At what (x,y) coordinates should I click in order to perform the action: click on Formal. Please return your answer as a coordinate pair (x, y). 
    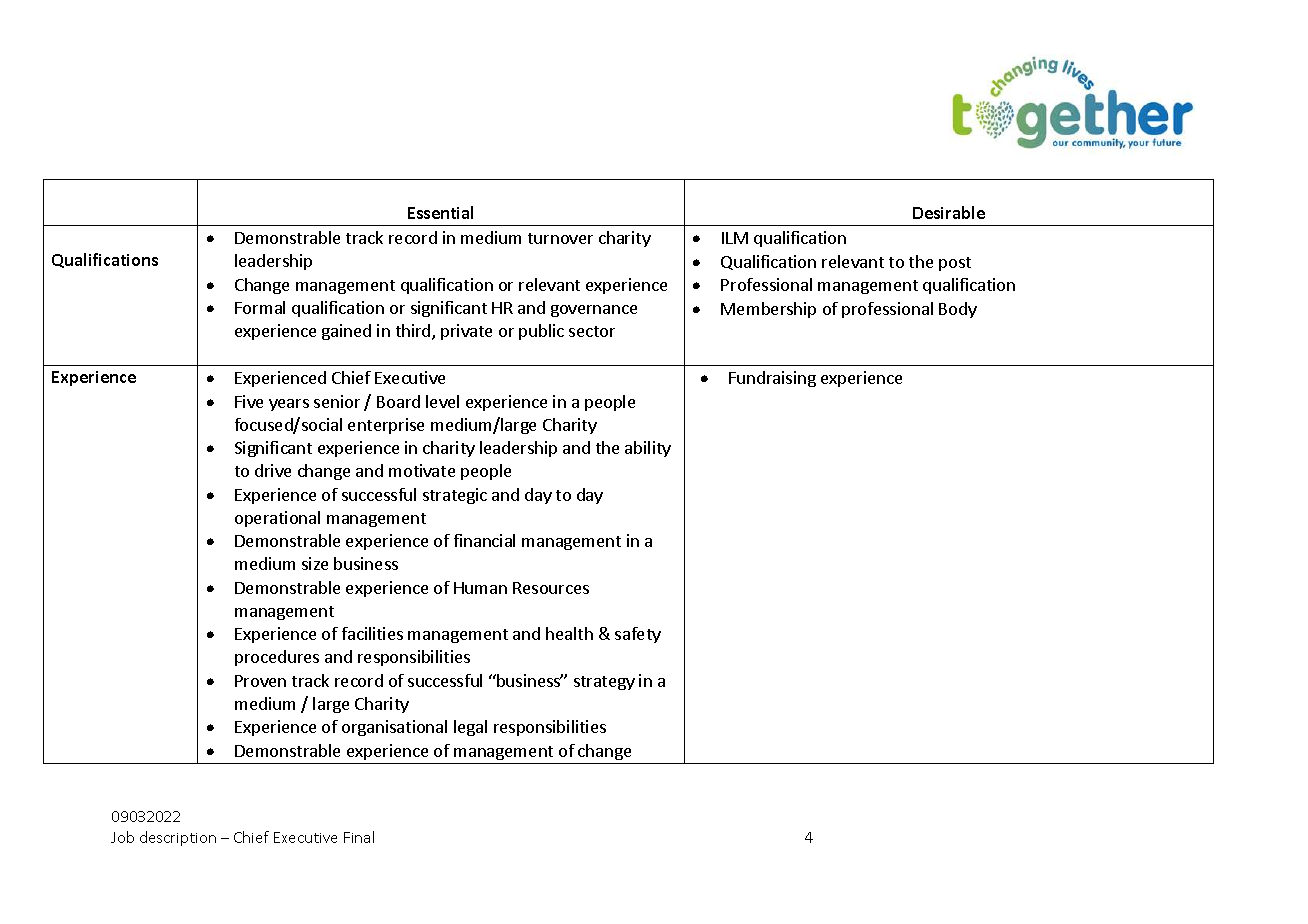
    Looking at the image, I should click on (260, 307).
